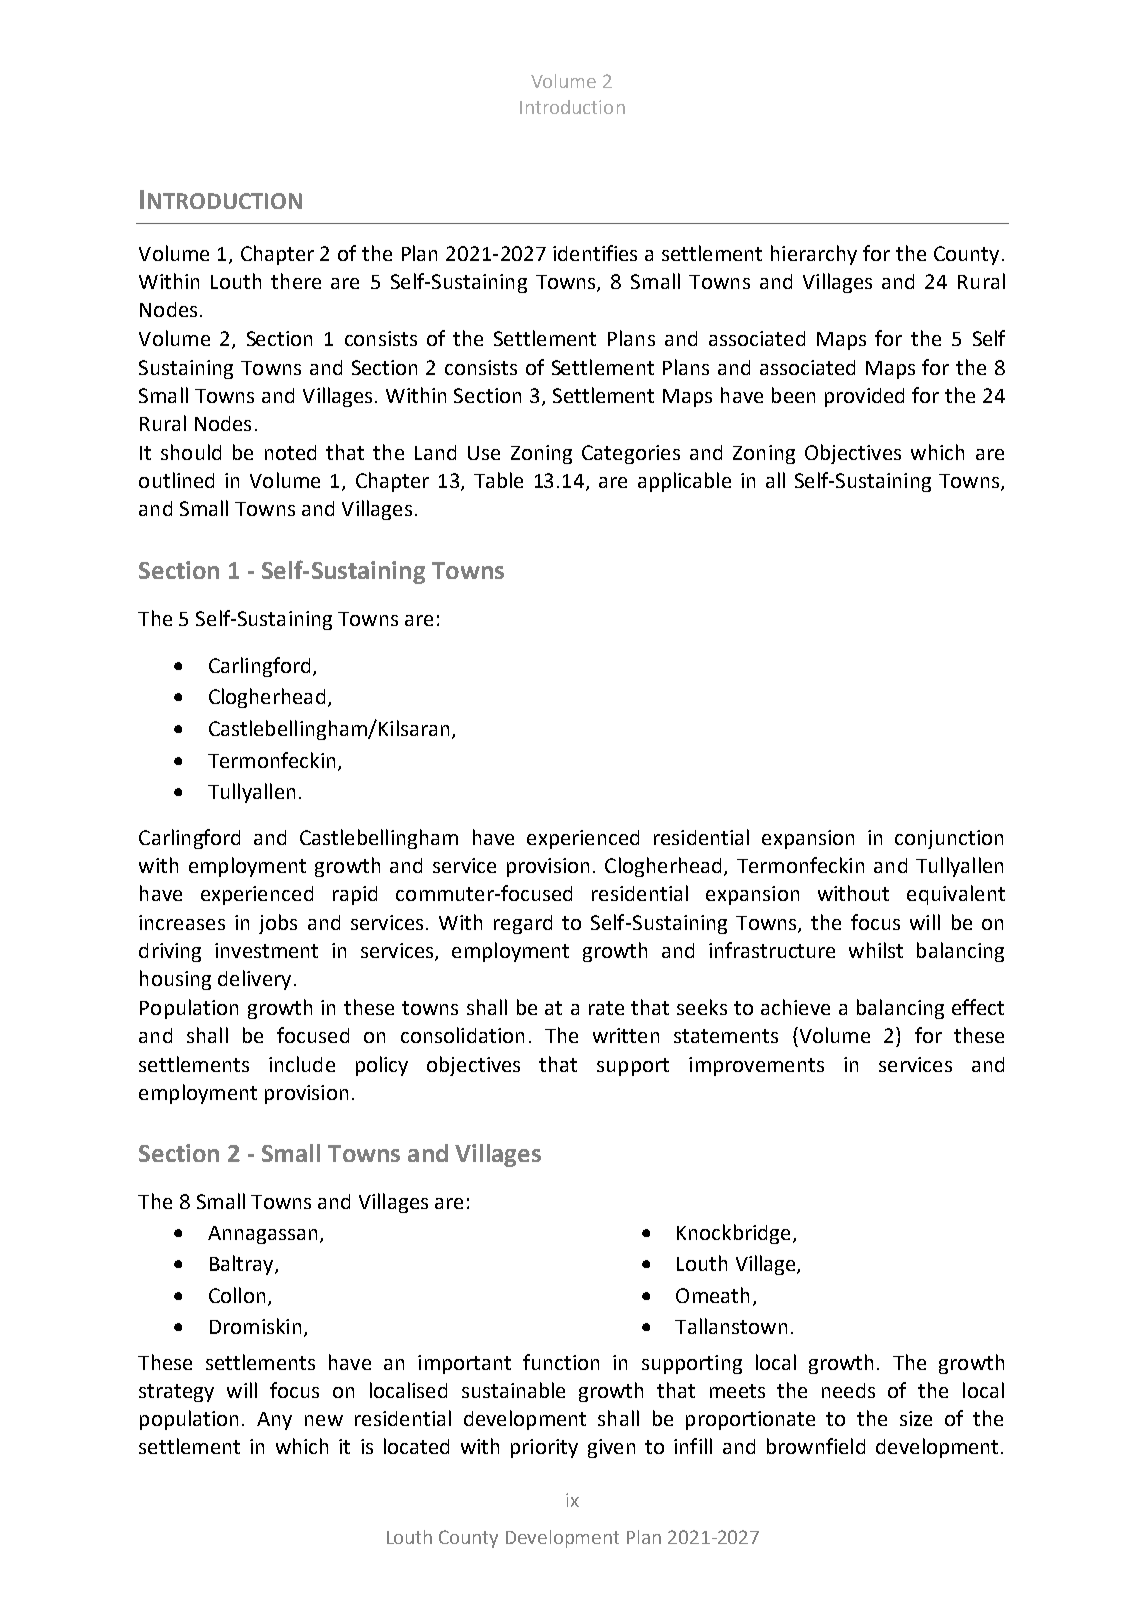 The image size is (1144, 1618). I want to click on conjunction, so click(949, 839).
